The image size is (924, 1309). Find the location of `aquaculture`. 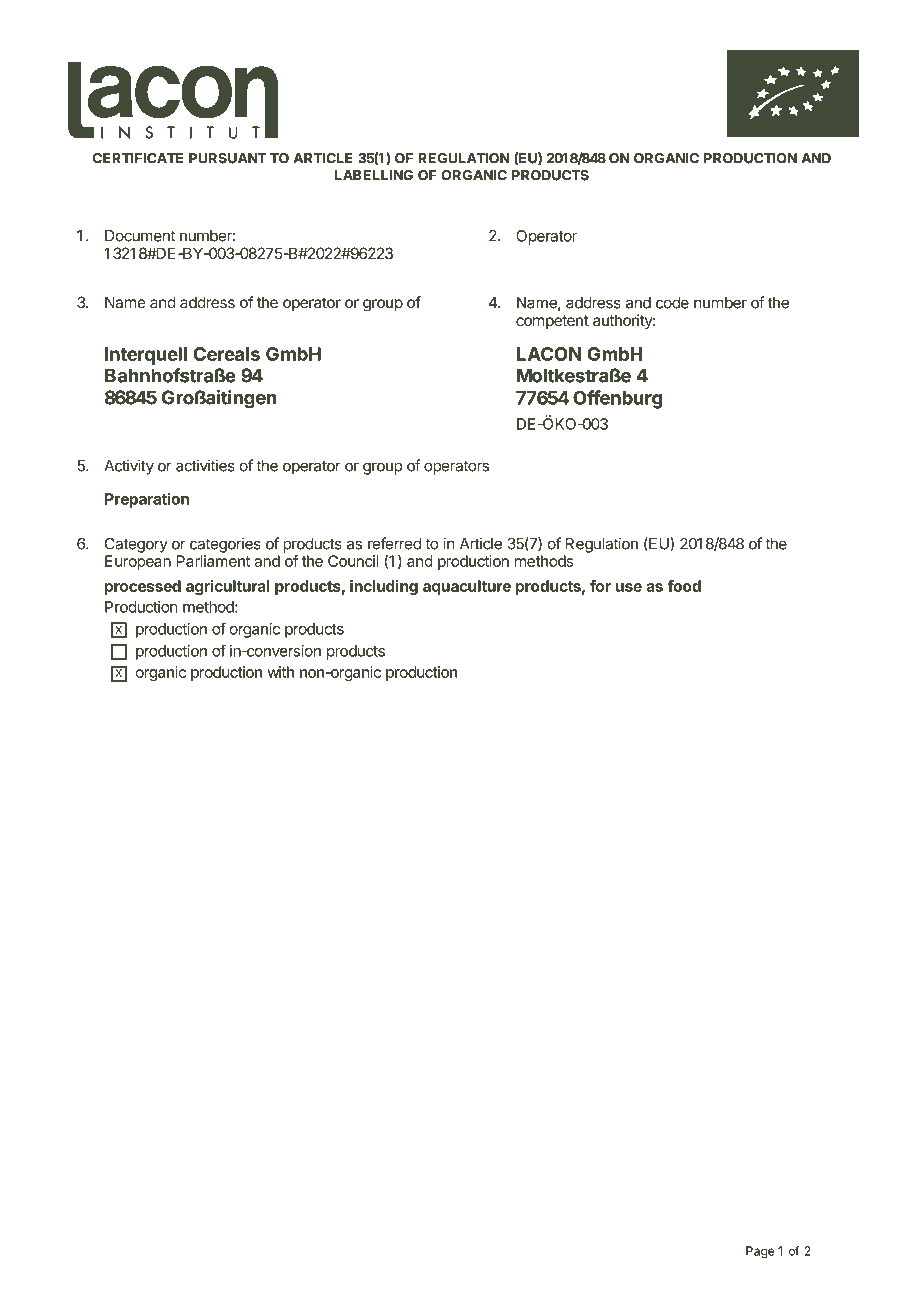

aquaculture is located at coordinates (467, 587).
